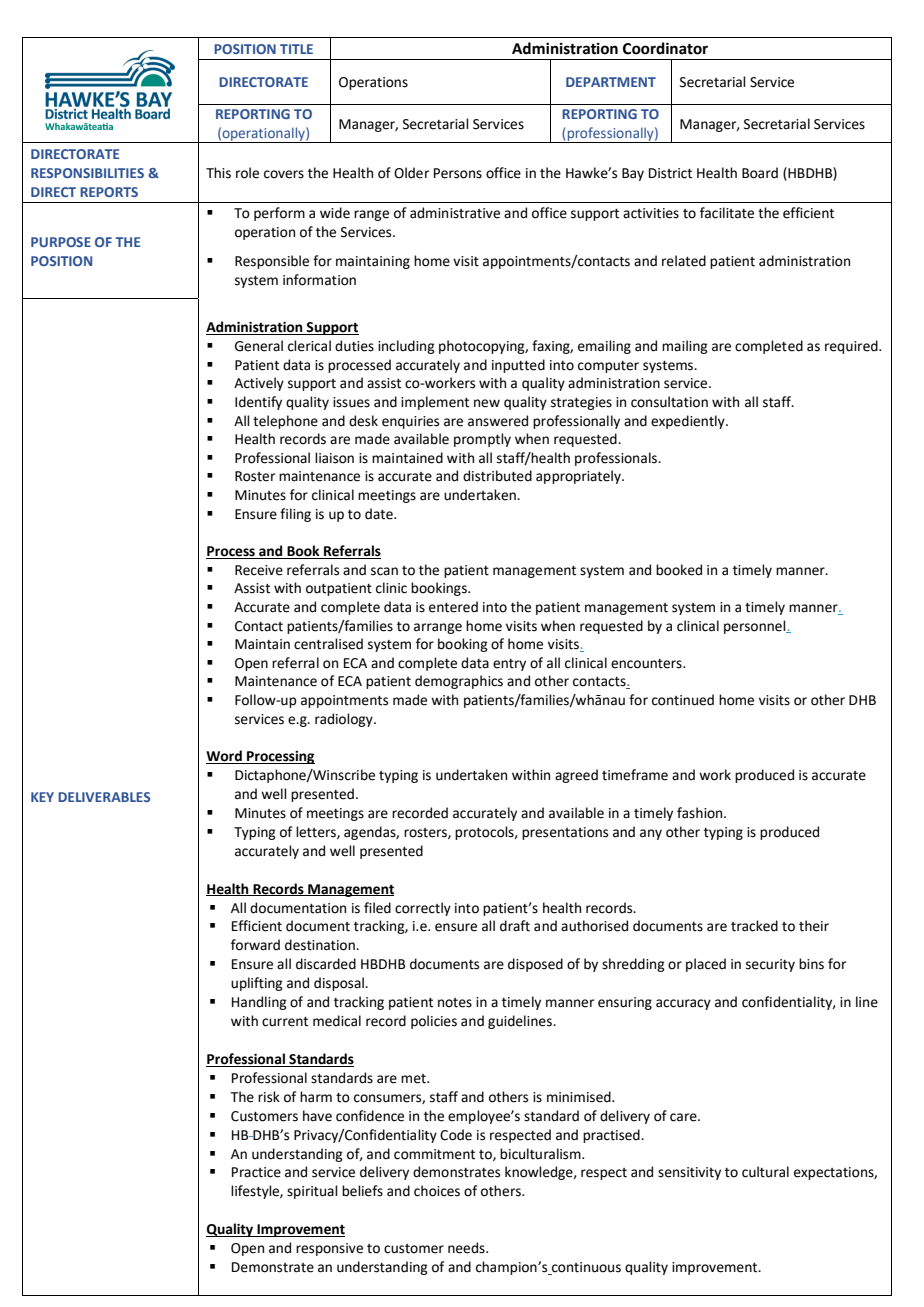 The height and width of the screenshot is (1307, 924). I want to click on security, so click(770, 965).
